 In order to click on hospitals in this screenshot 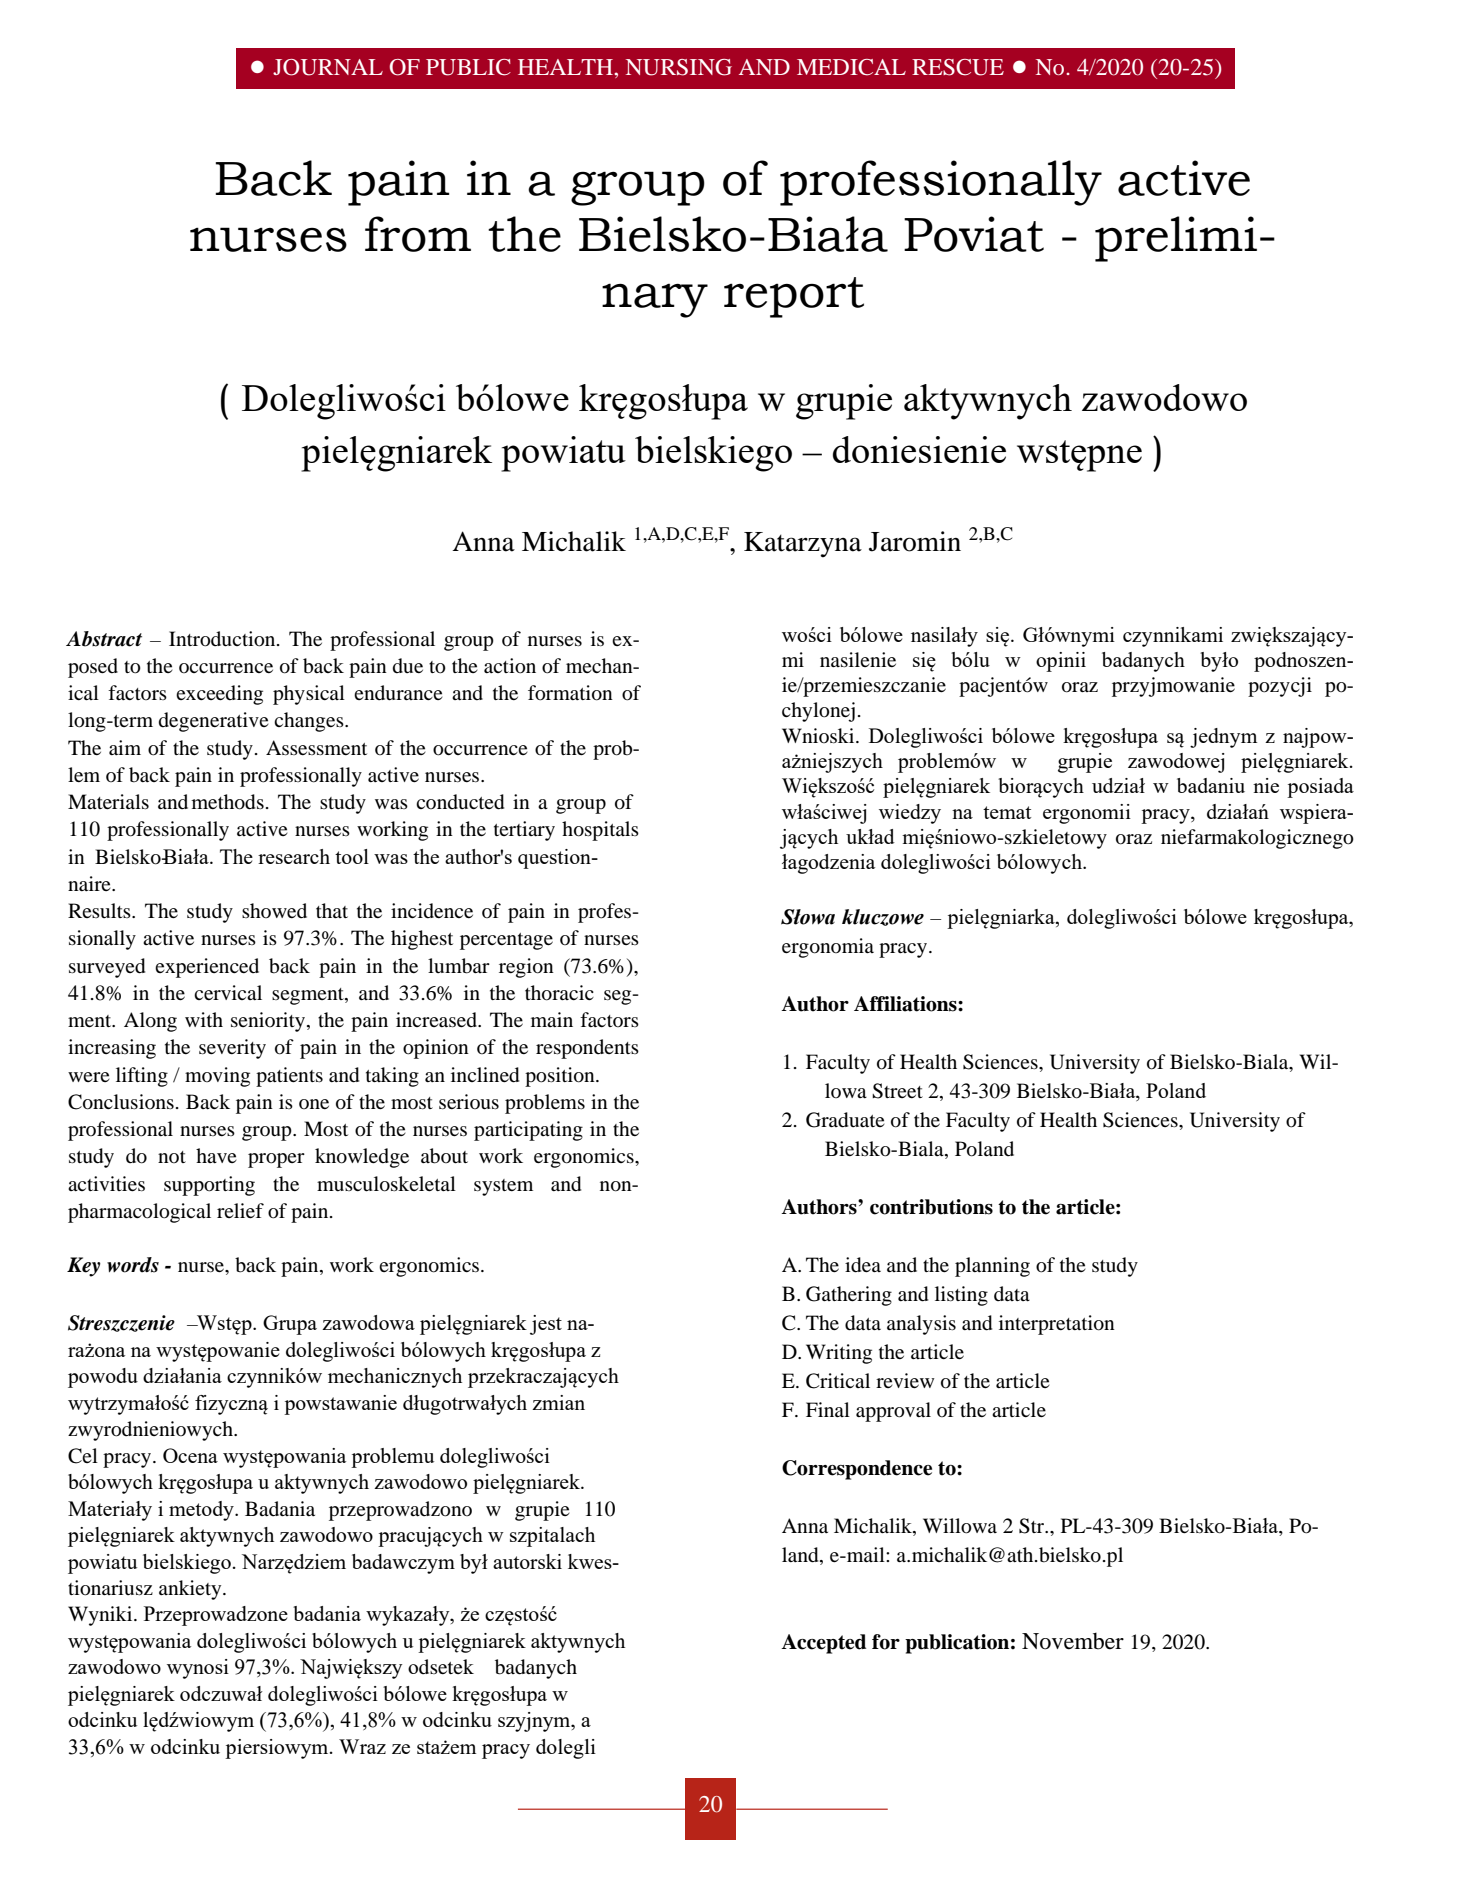, I will do `click(600, 831)`.
